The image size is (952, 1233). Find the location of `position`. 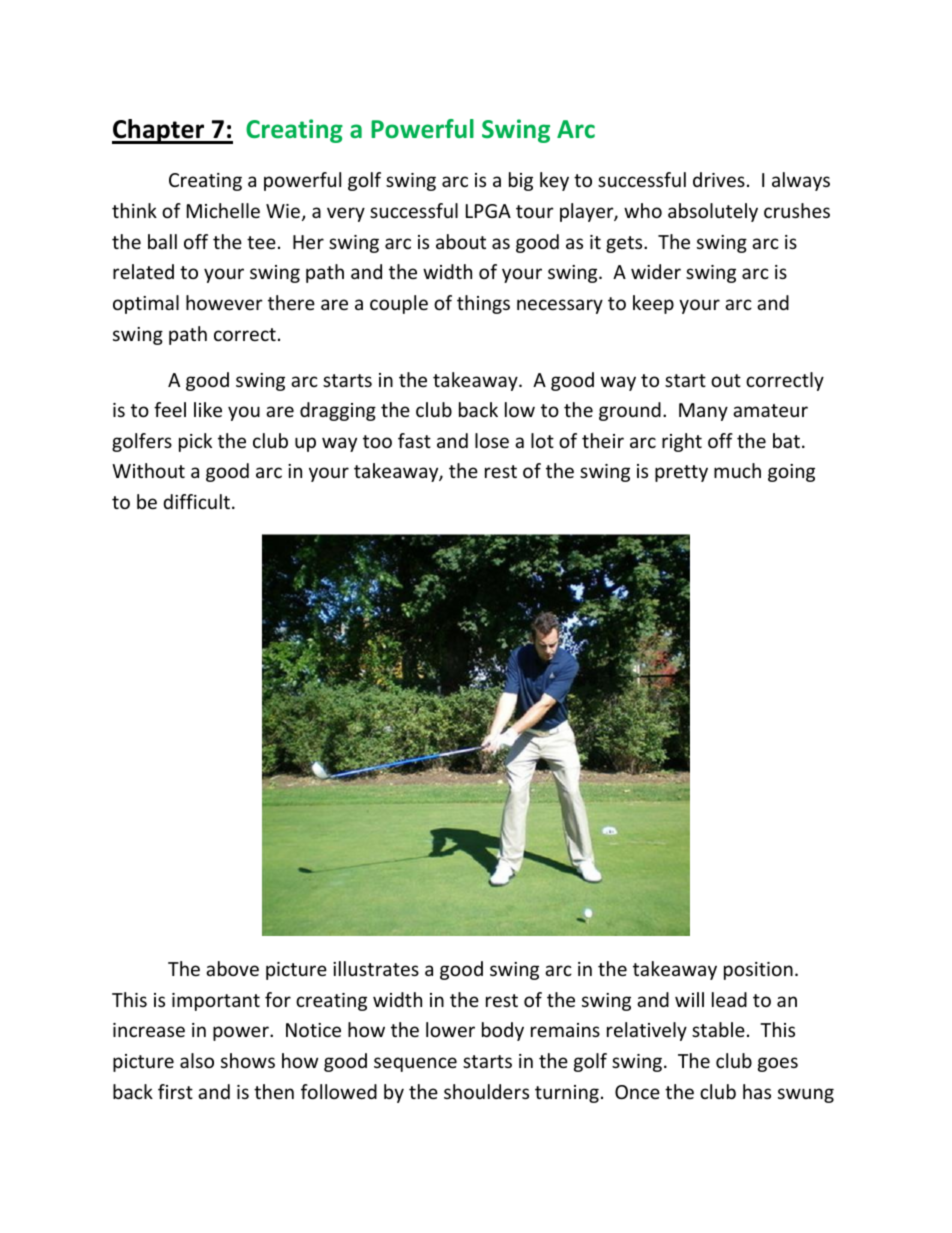

position is located at coordinates (758, 971).
